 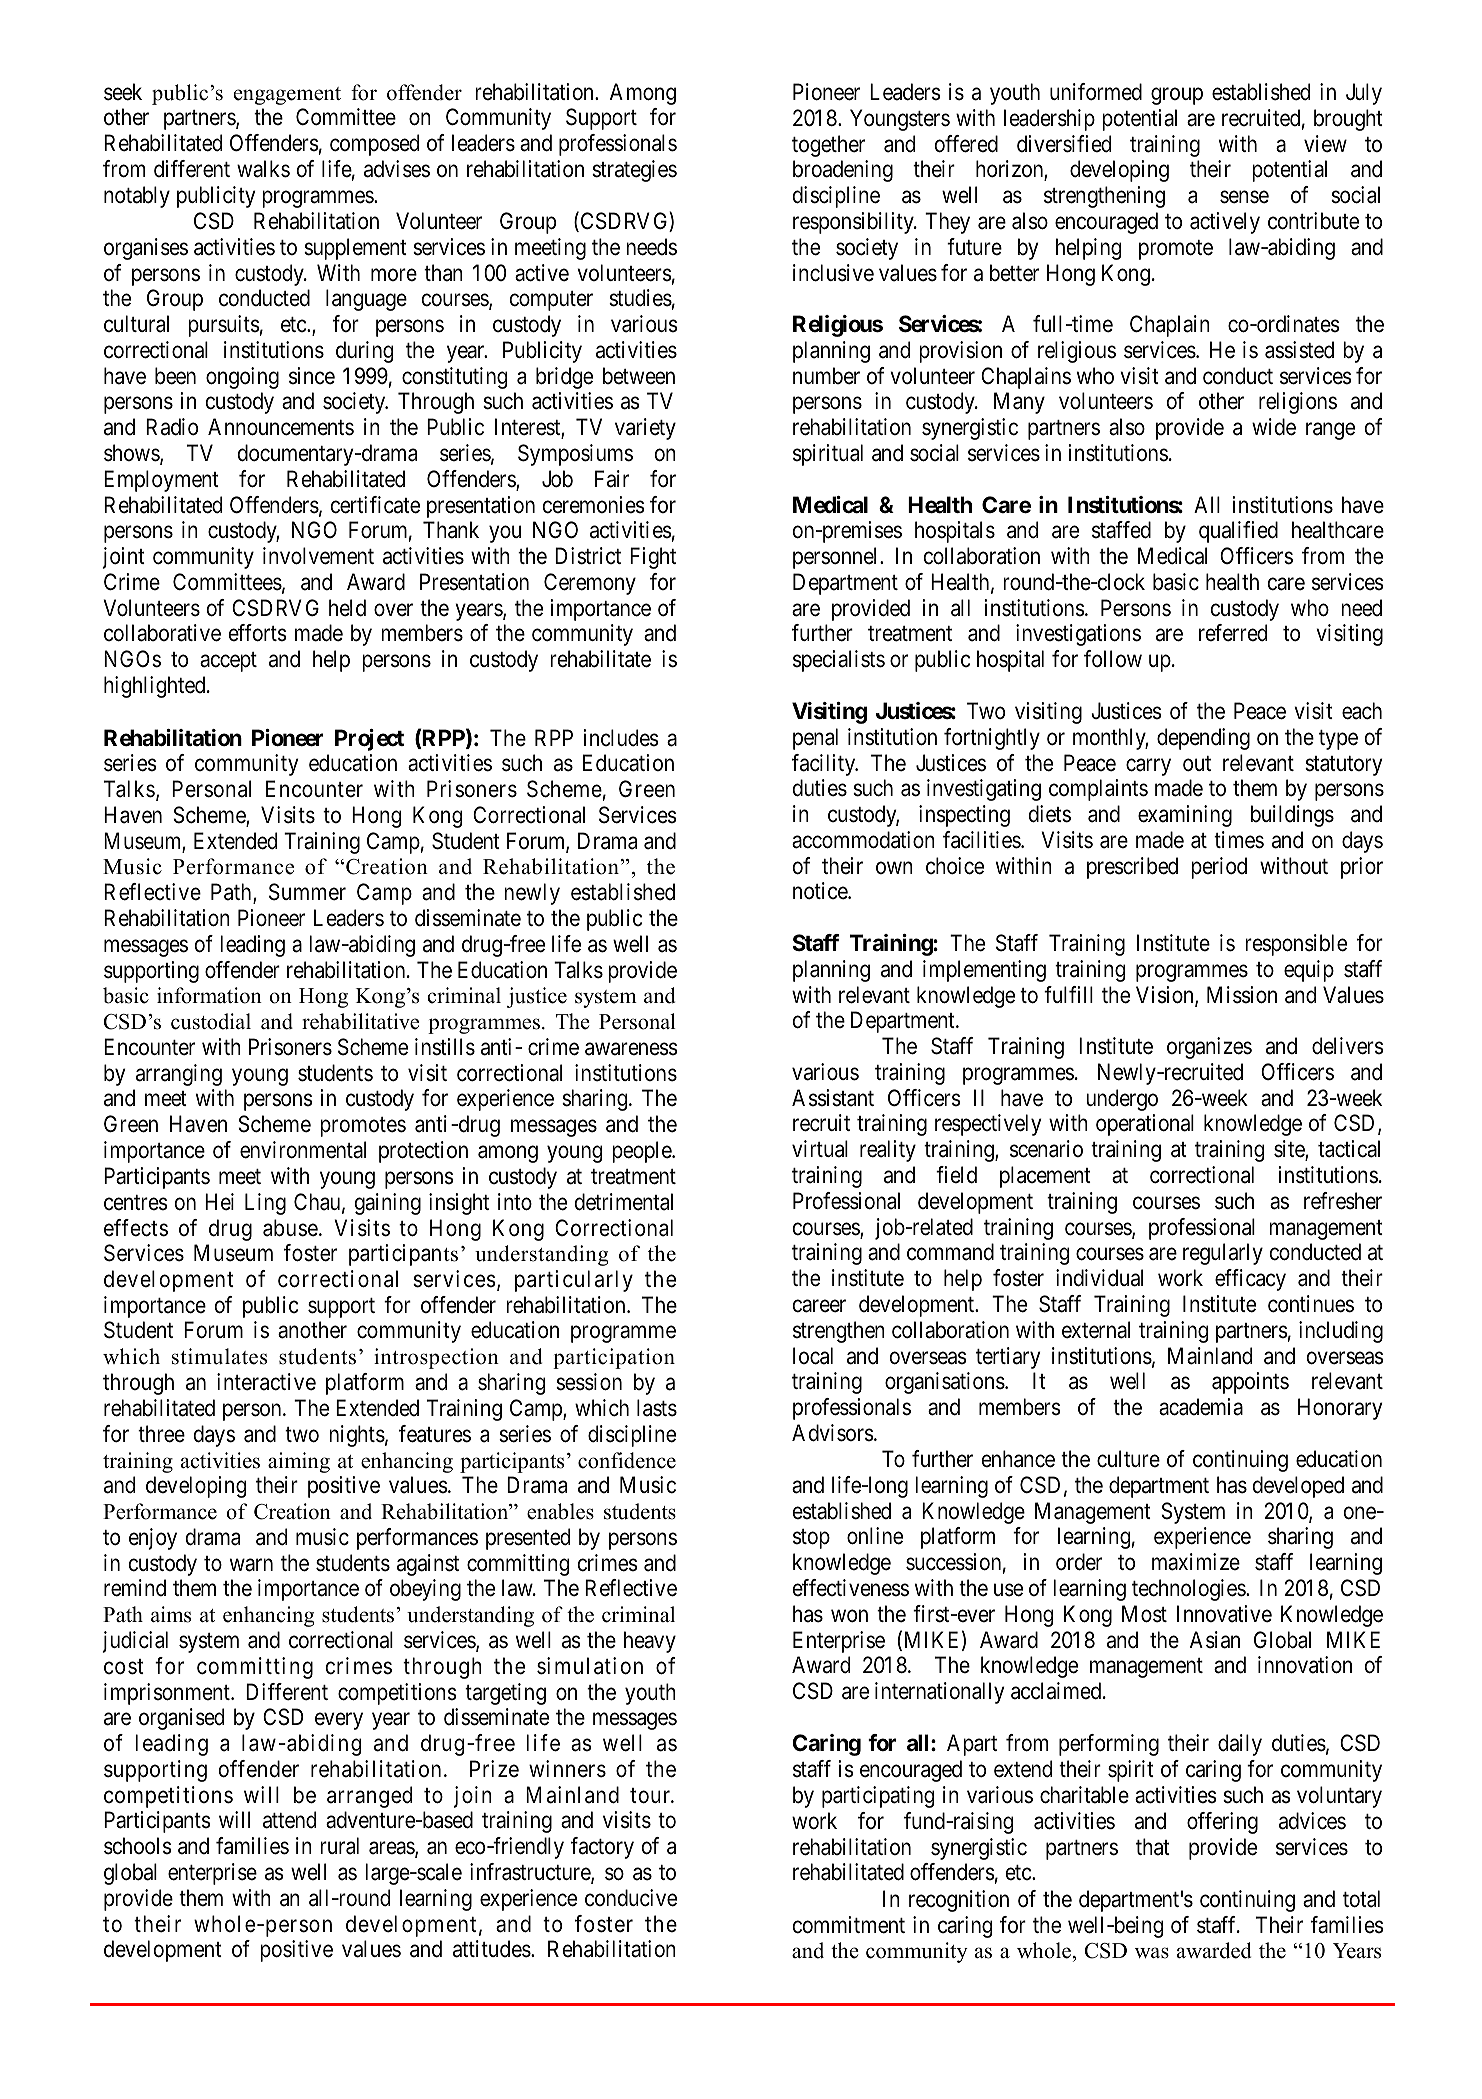 I want to click on walks, so click(x=263, y=169).
